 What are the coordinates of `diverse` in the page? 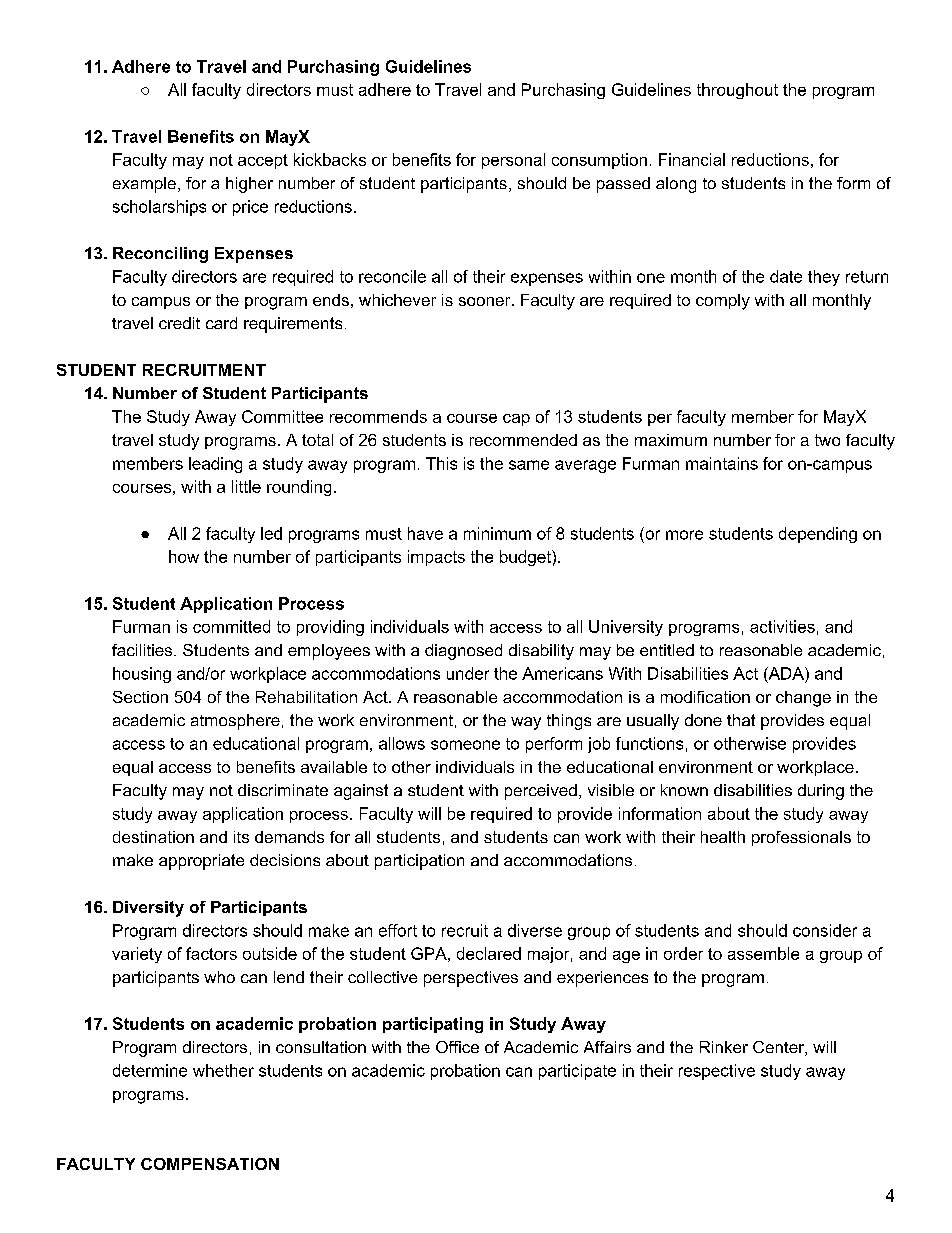 It's located at (535, 930).
